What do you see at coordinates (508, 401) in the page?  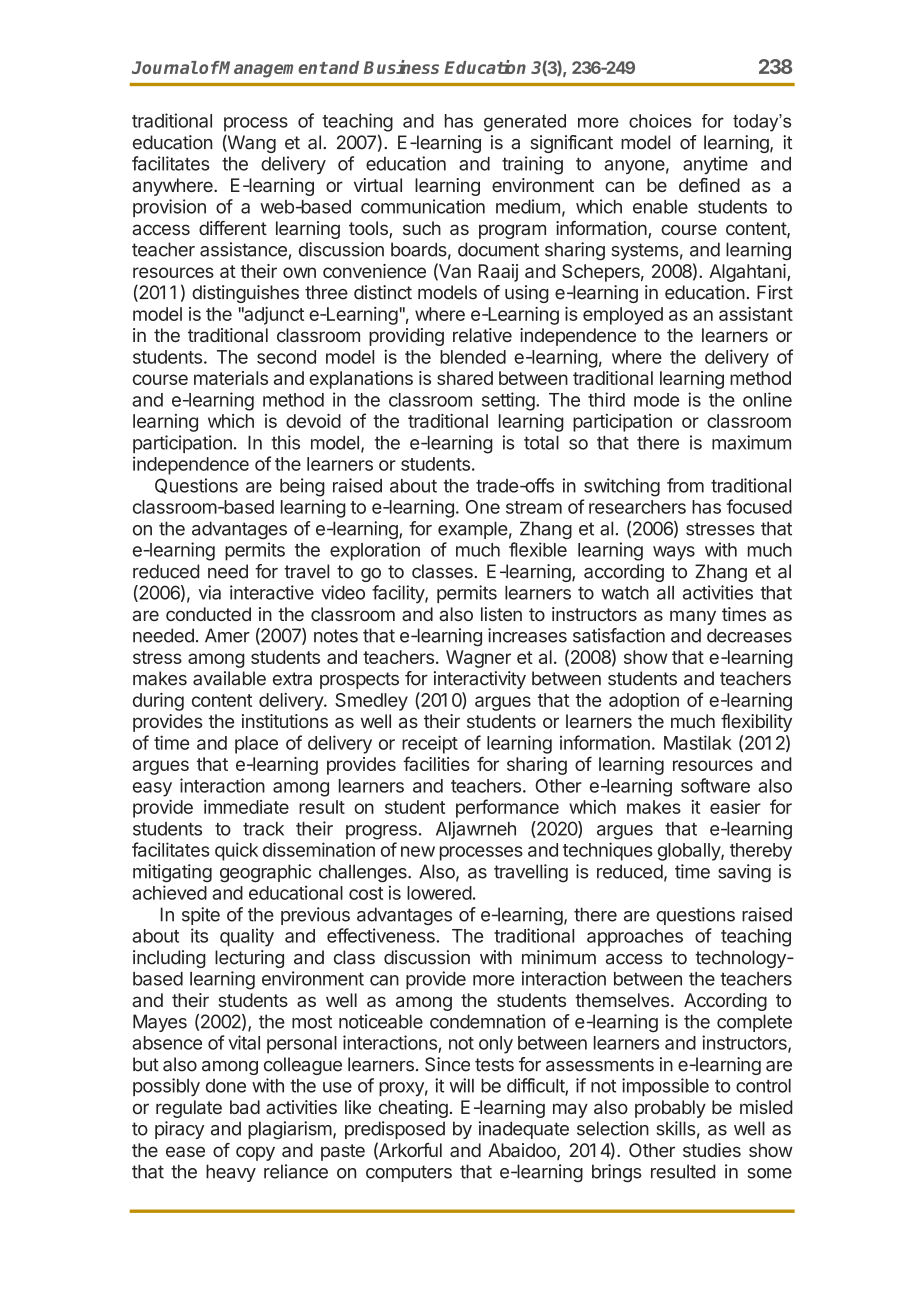 I see `setting` at bounding box center [508, 401].
